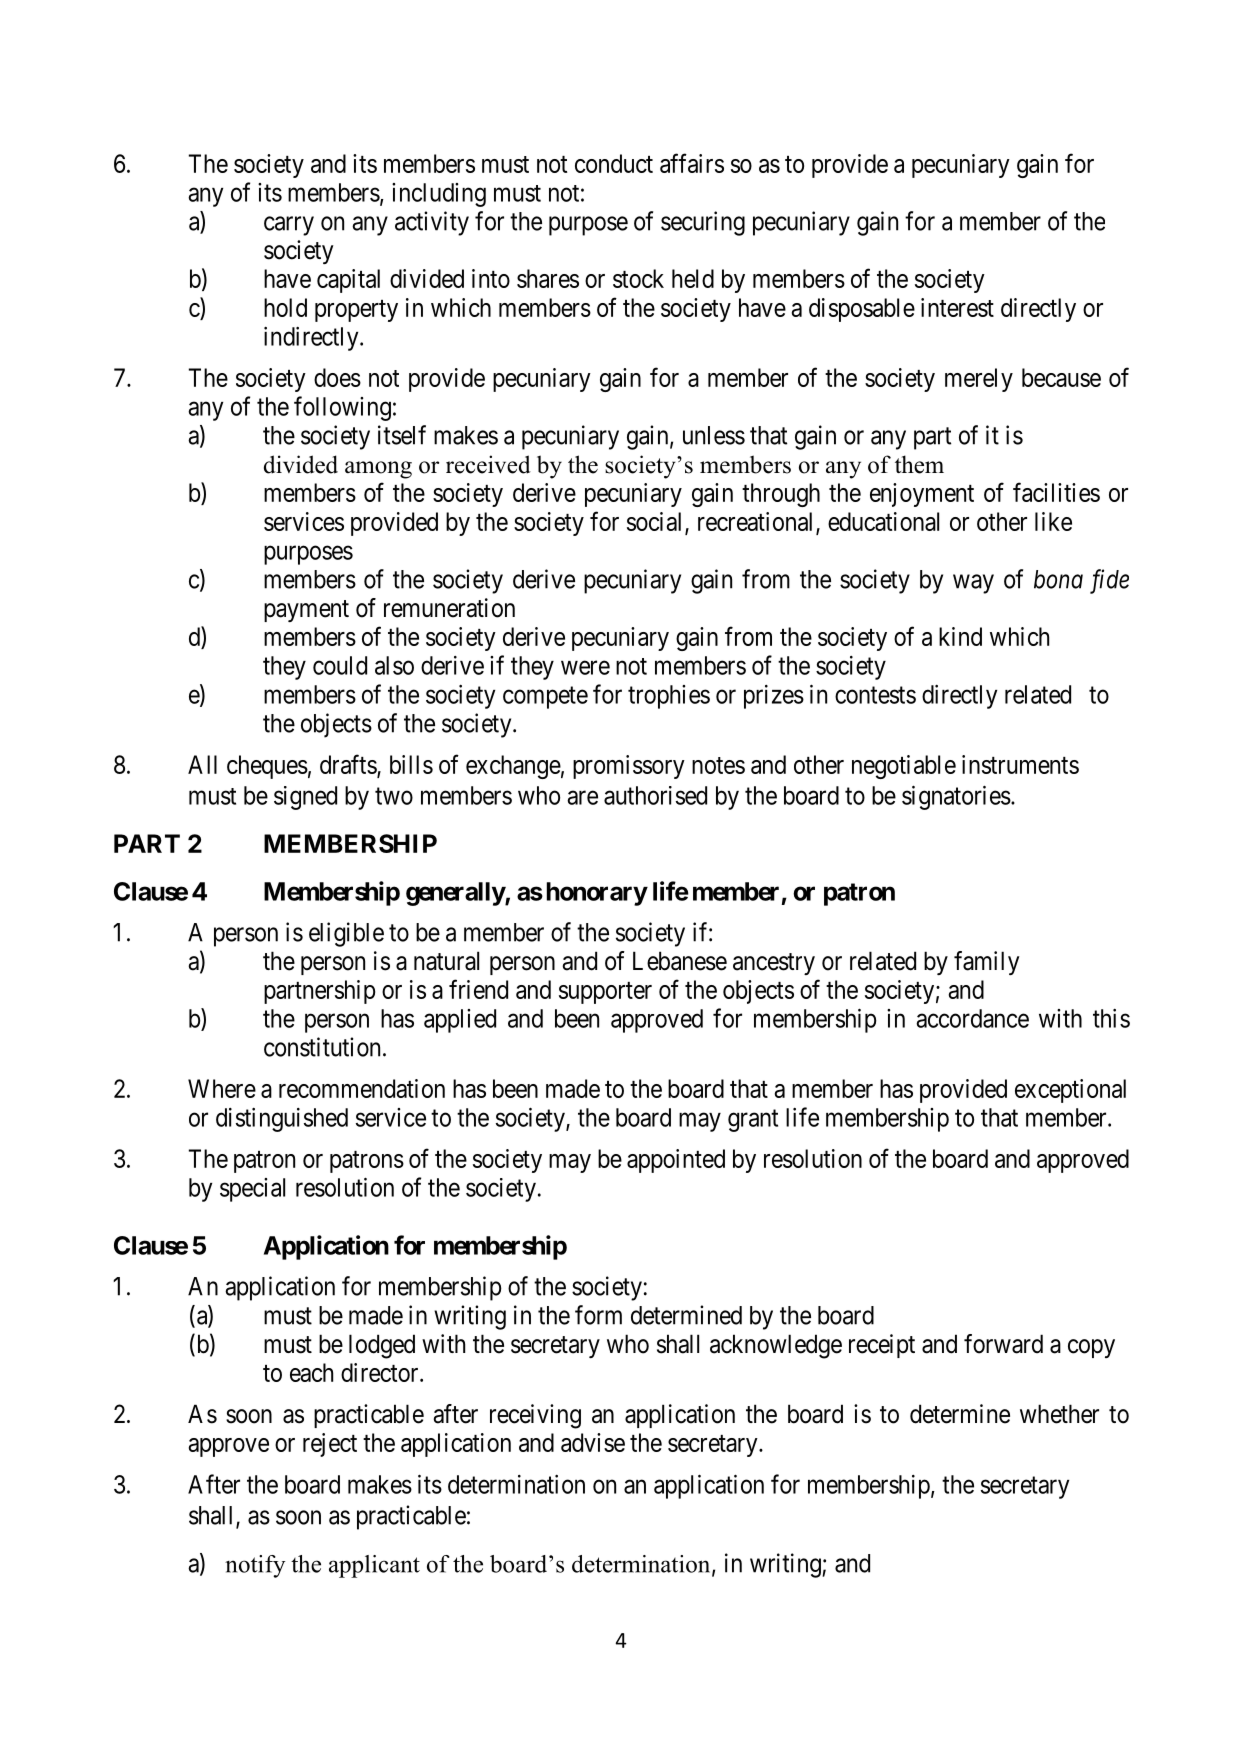 The image size is (1242, 1756). Describe the element at coordinates (957, 307) in the screenshot. I see `interest` at that location.
